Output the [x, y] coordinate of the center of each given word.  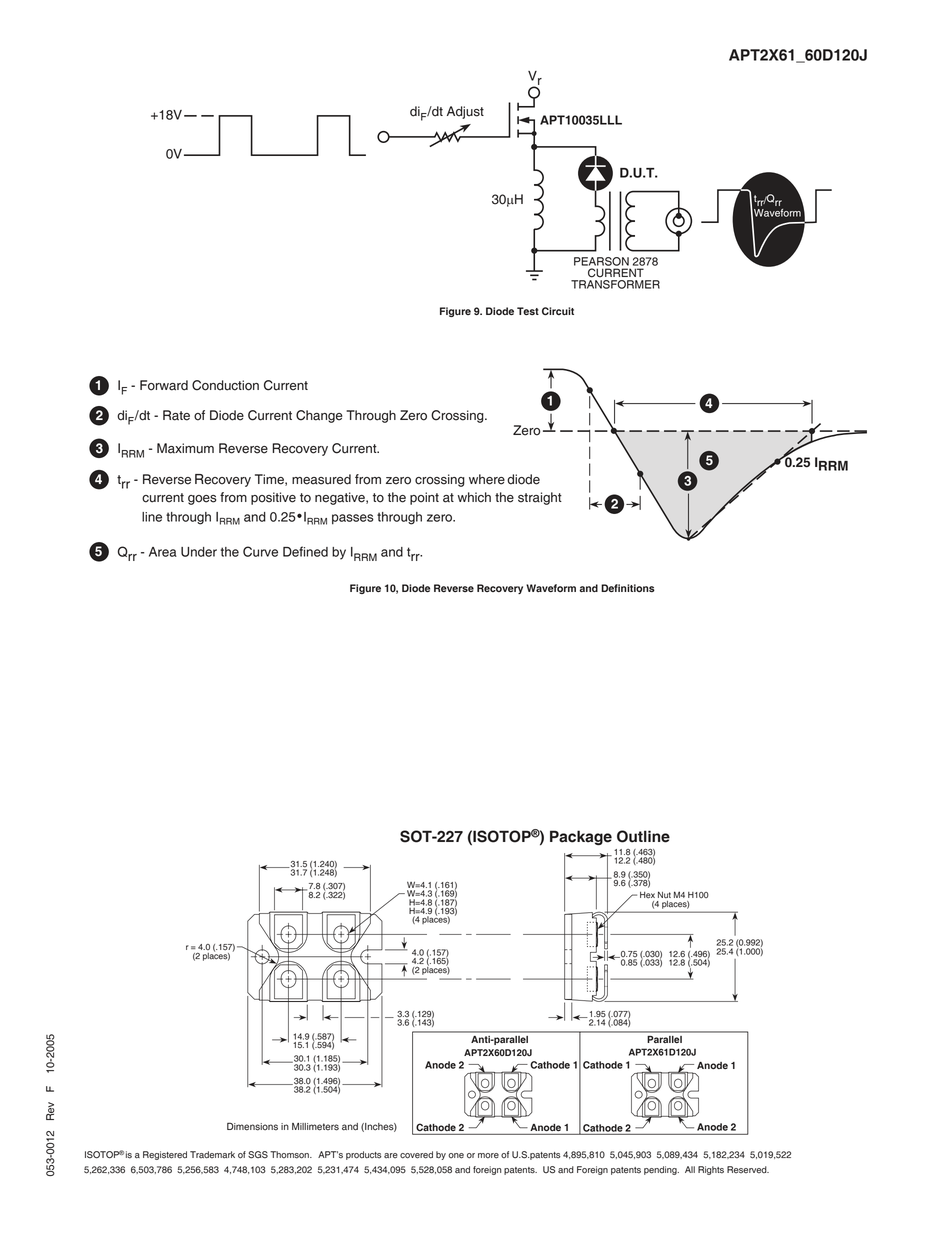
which [474, 497]
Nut [664, 894]
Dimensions [252, 1126]
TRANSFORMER [615, 284]
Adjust [465, 112]
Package [581, 837]
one [456, 1156]
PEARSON [601, 261]
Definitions [628, 588]
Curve [260, 551]
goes [202, 500]
